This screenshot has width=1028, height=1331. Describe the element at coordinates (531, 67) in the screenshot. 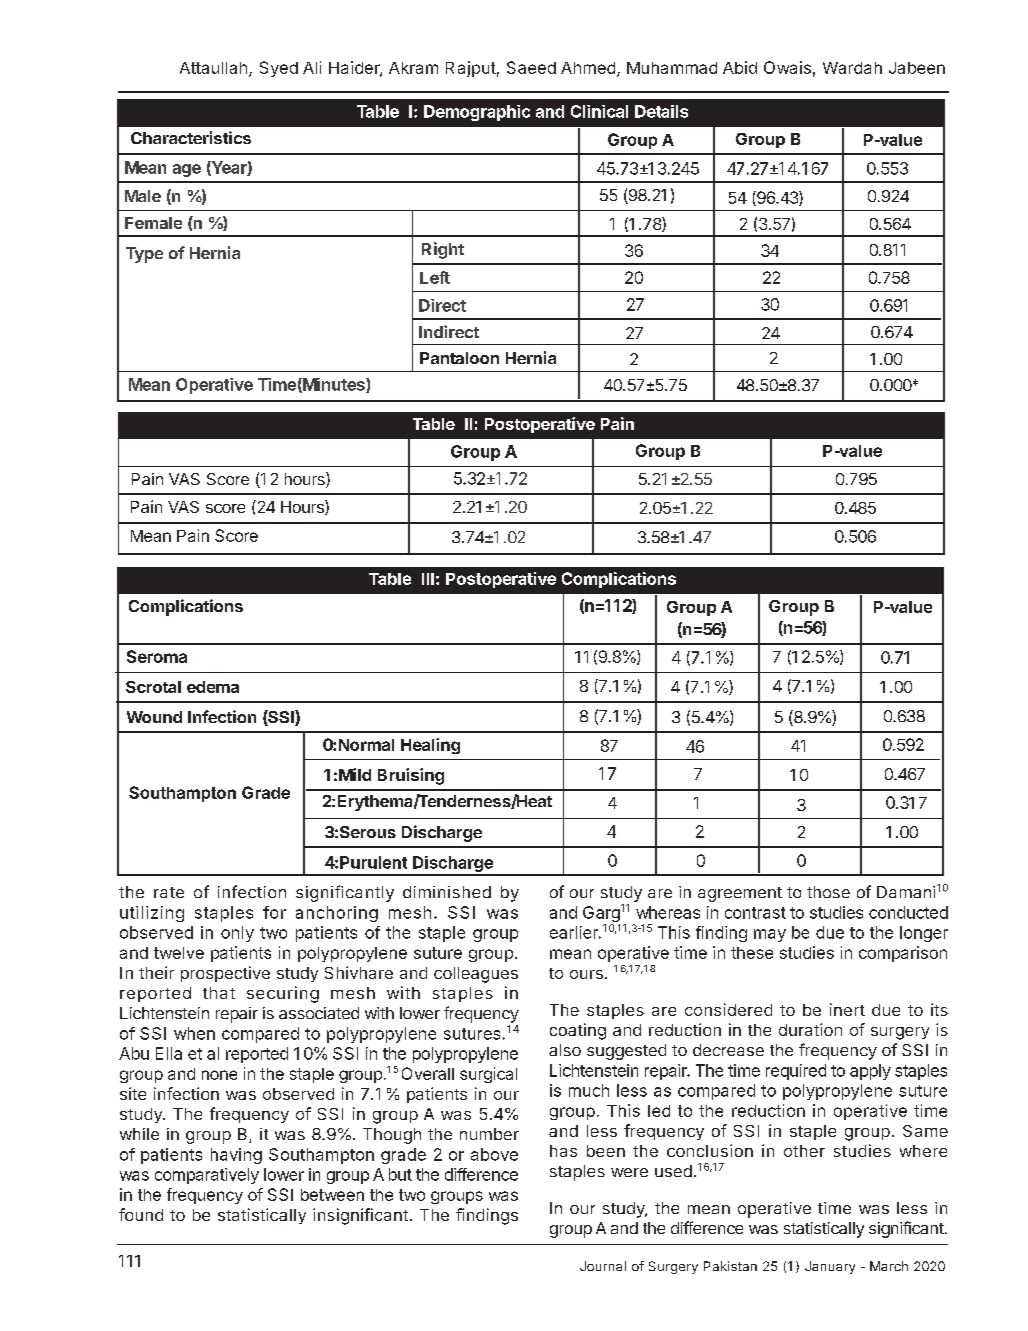

I see `Saeed` at that location.
